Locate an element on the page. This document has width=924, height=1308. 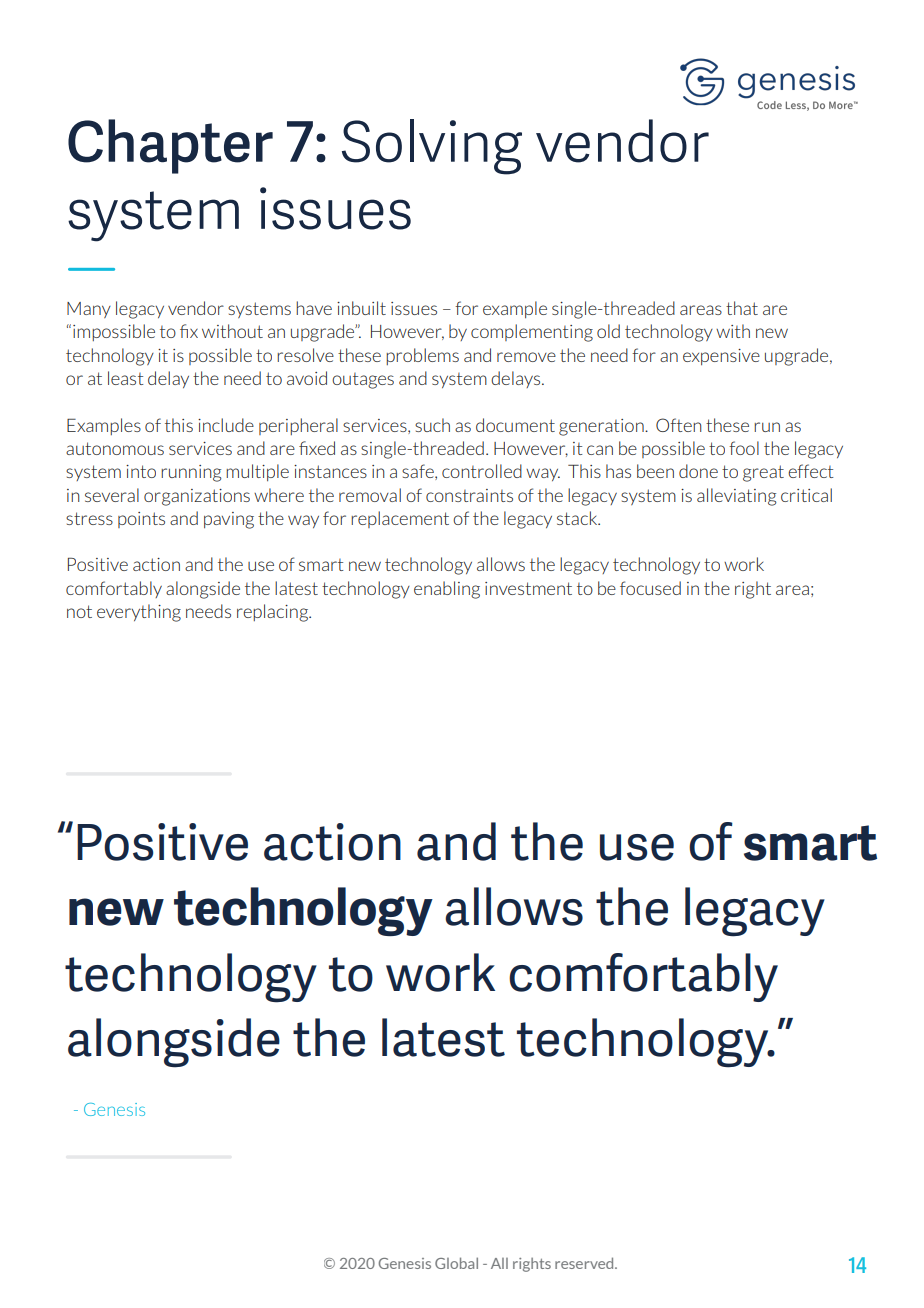
reserved is located at coordinates (585, 1263).
